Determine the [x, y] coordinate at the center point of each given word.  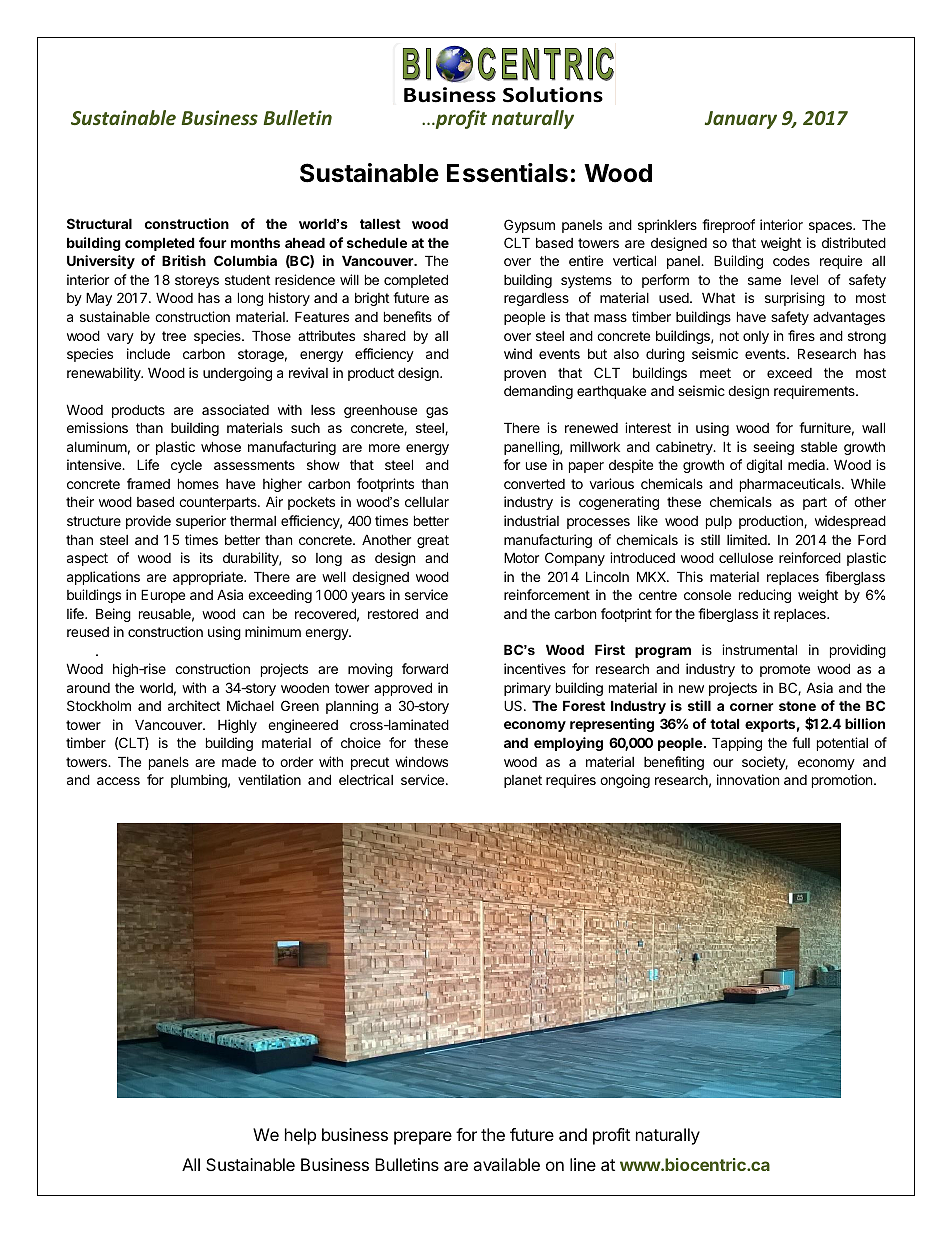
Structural [99, 223]
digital [764, 466]
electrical [366, 779]
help [300, 1136]
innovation [748, 779]
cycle [186, 466]
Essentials [507, 173]
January [741, 120]
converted [534, 484]
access [118, 781]
